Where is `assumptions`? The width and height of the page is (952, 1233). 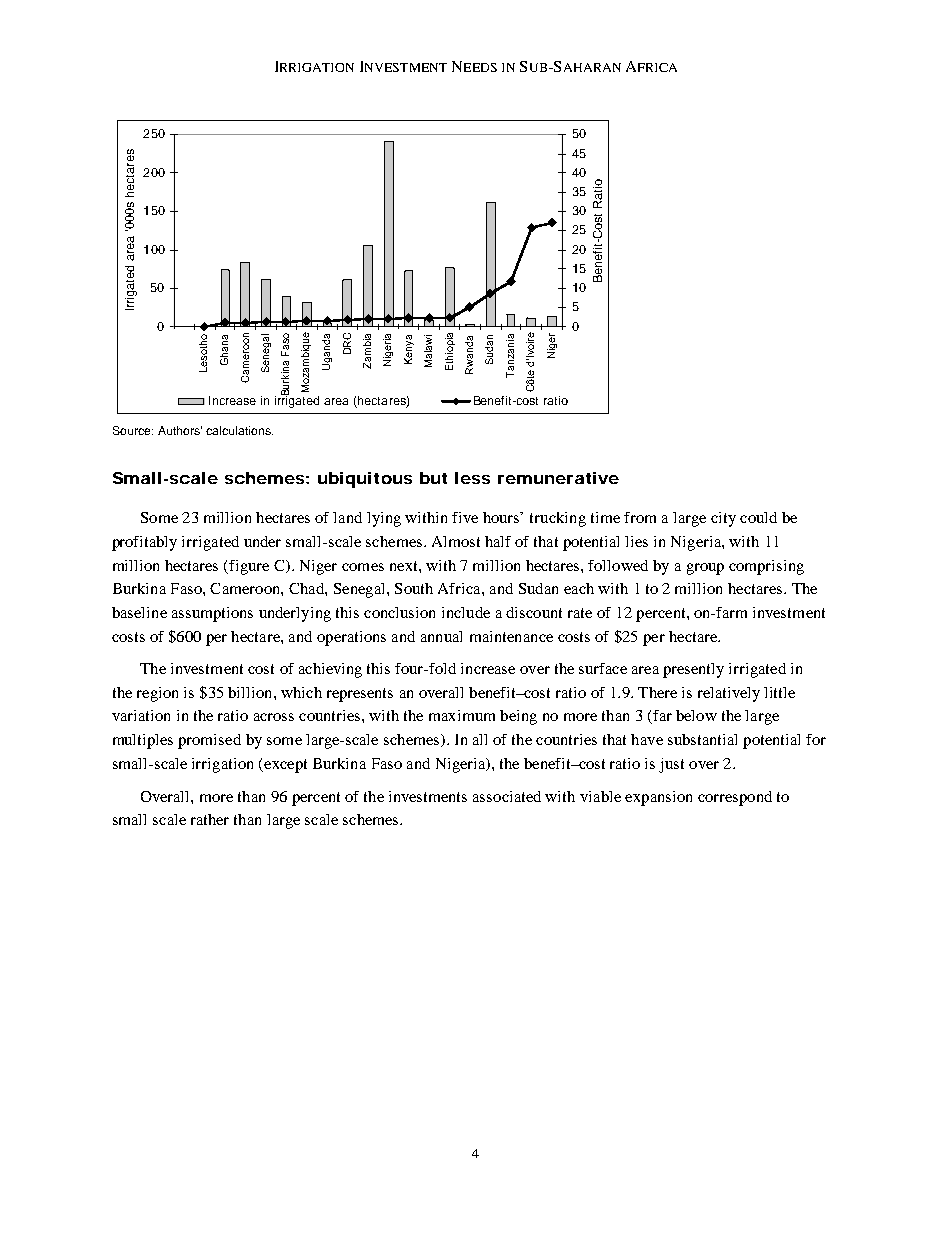 assumptions is located at coordinates (212, 614).
